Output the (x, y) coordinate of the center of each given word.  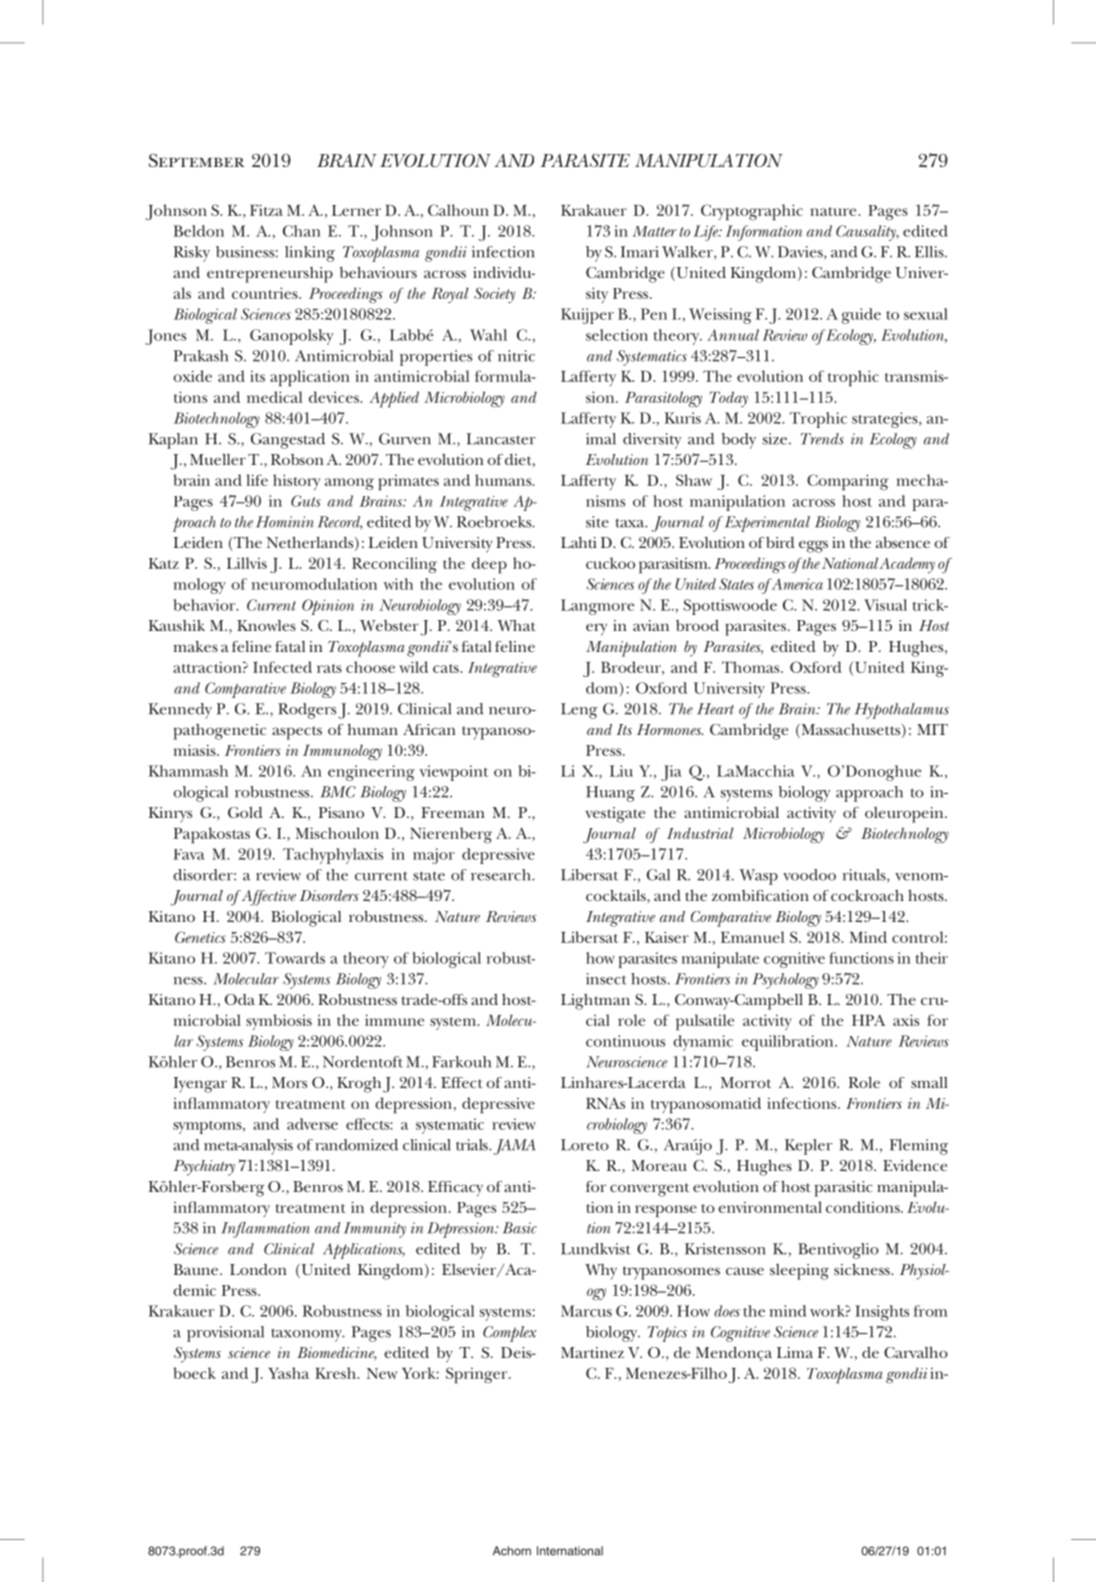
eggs (813, 546)
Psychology (785, 981)
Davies (801, 253)
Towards (295, 958)
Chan (302, 231)
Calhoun (458, 210)
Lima (795, 1352)
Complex (509, 1334)
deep (489, 565)
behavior (205, 605)
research (502, 875)
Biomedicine (337, 1354)
